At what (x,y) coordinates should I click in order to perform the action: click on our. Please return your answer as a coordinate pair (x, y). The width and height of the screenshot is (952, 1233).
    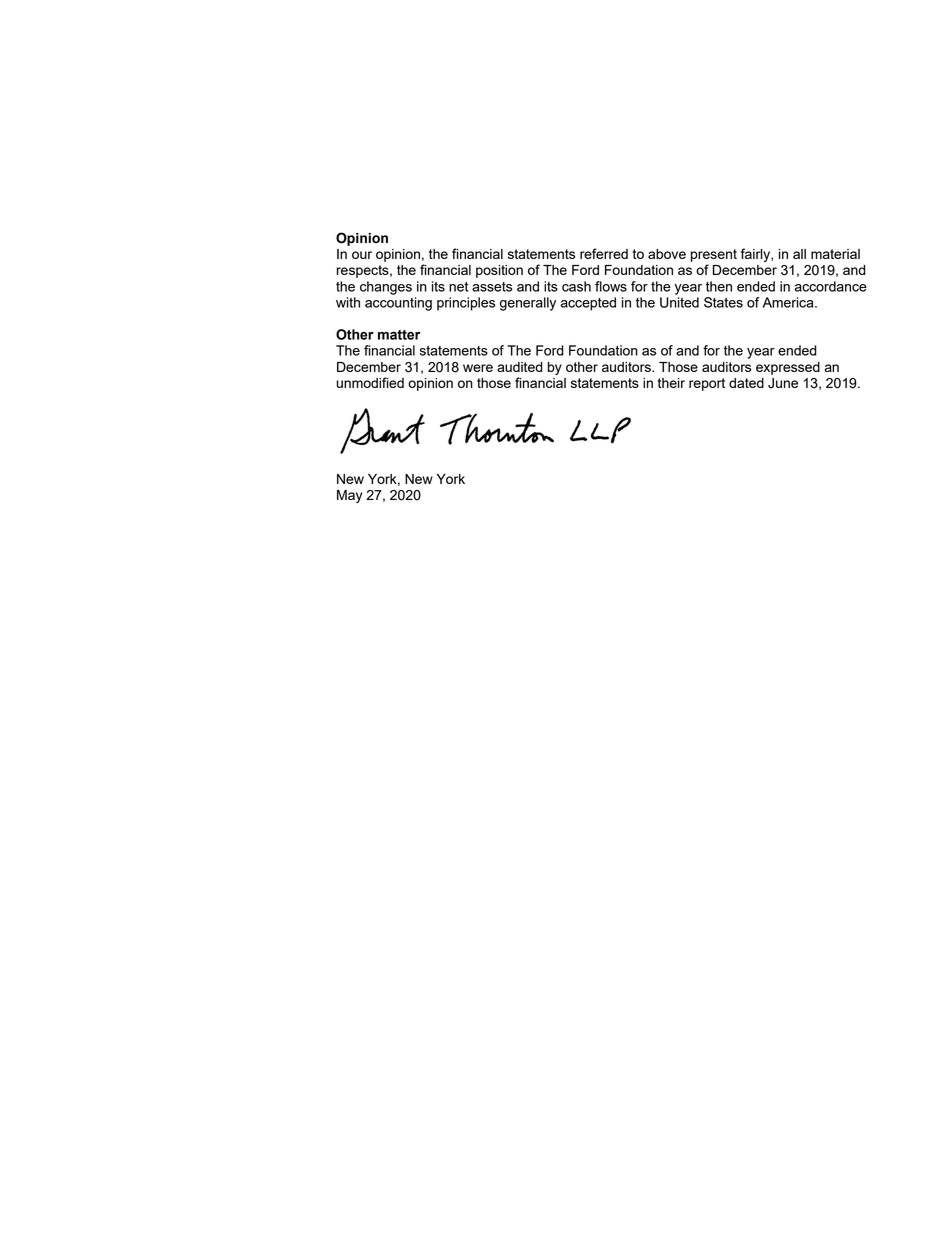
    Looking at the image, I should click on (362, 255).
